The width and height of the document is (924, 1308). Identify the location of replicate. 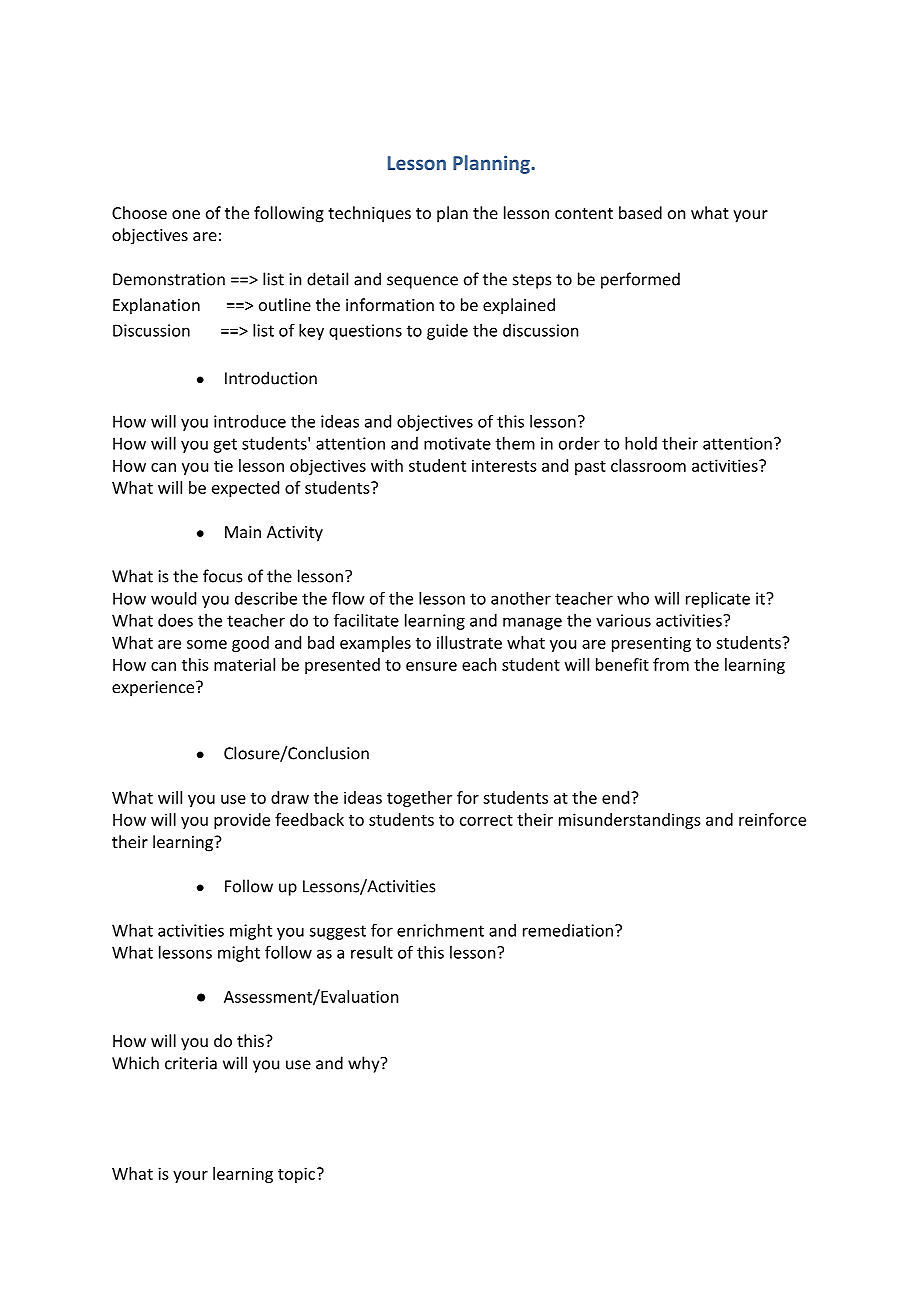
(718, 600).
